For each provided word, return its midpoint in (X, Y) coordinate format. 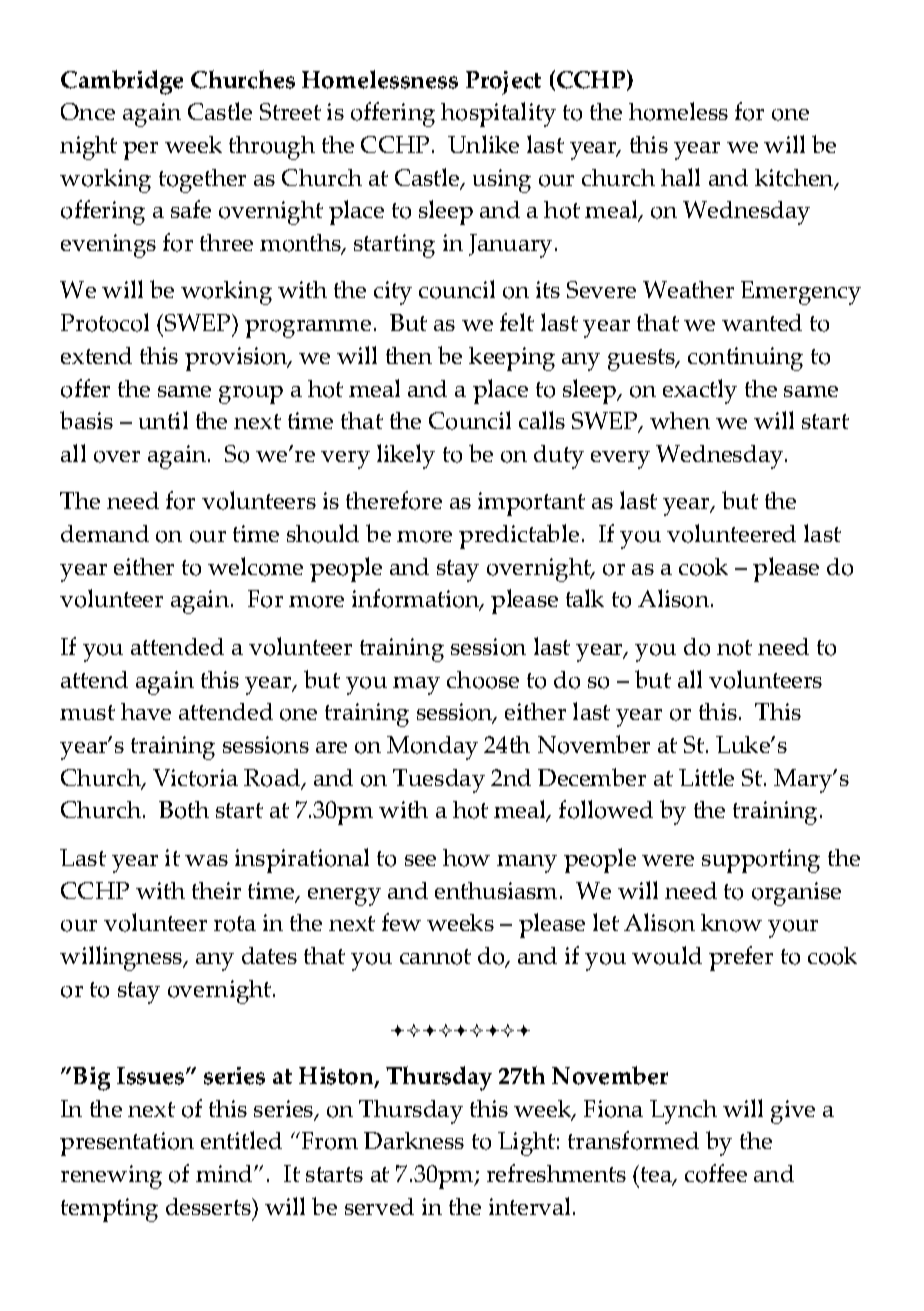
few (401, 922)
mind (225, 1173)
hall (680, 177)
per (140, 151)
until (163, 420)
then (409, 355)
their (216, 890)
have (146, 711)
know (731, 923)
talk (585, 598)
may (416, 686)
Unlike (483, 144)
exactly (700, 391)
